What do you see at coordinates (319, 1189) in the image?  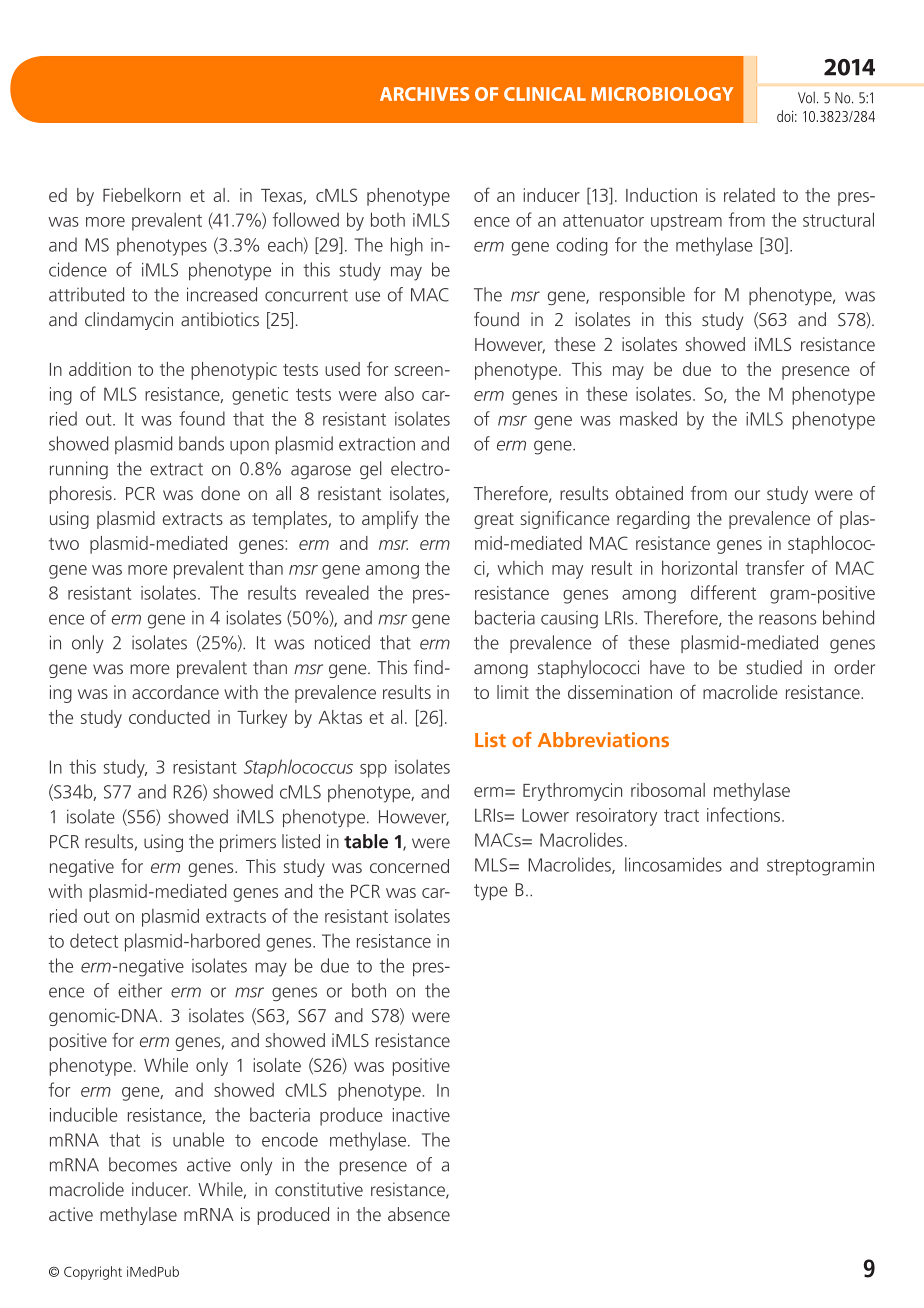 I see `constitutive` at bounding box center [319, 1189].
